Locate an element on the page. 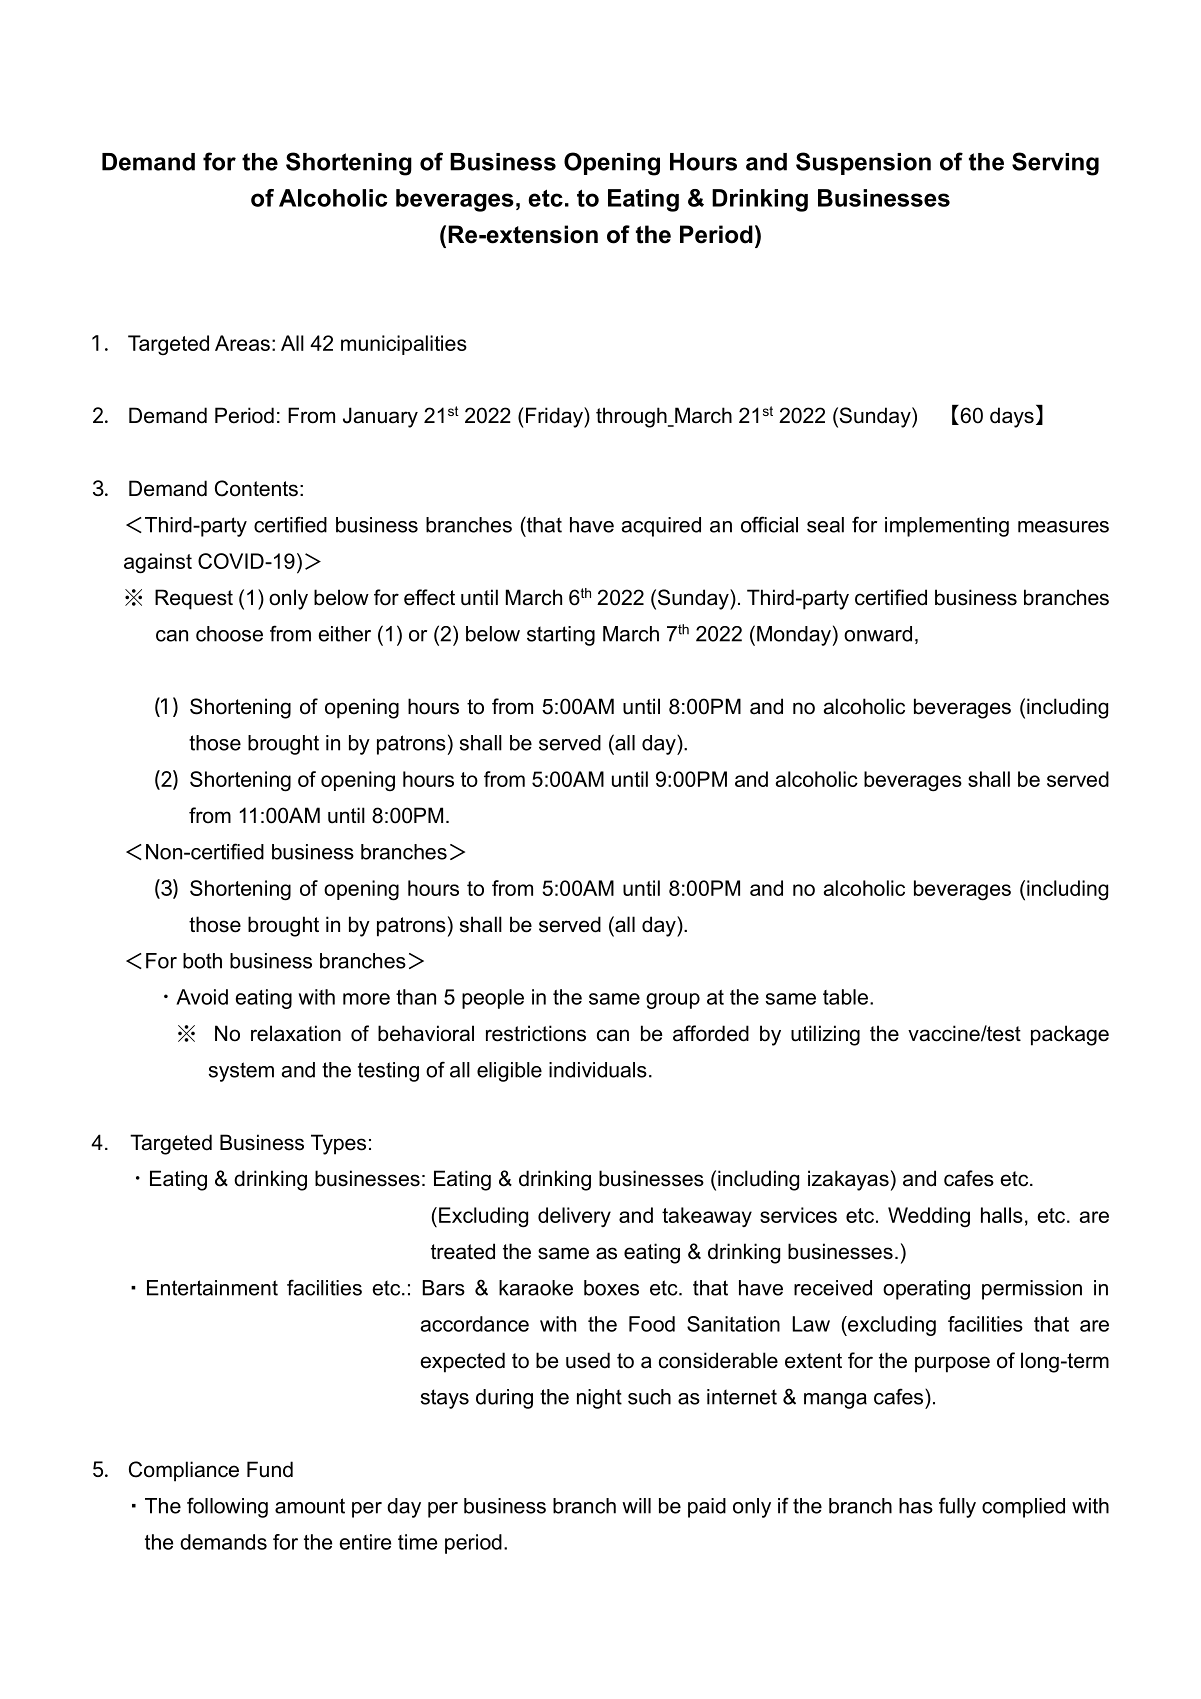 The height and width of the page is (1699, 1201). will is located at coordinates (636, 1506).
